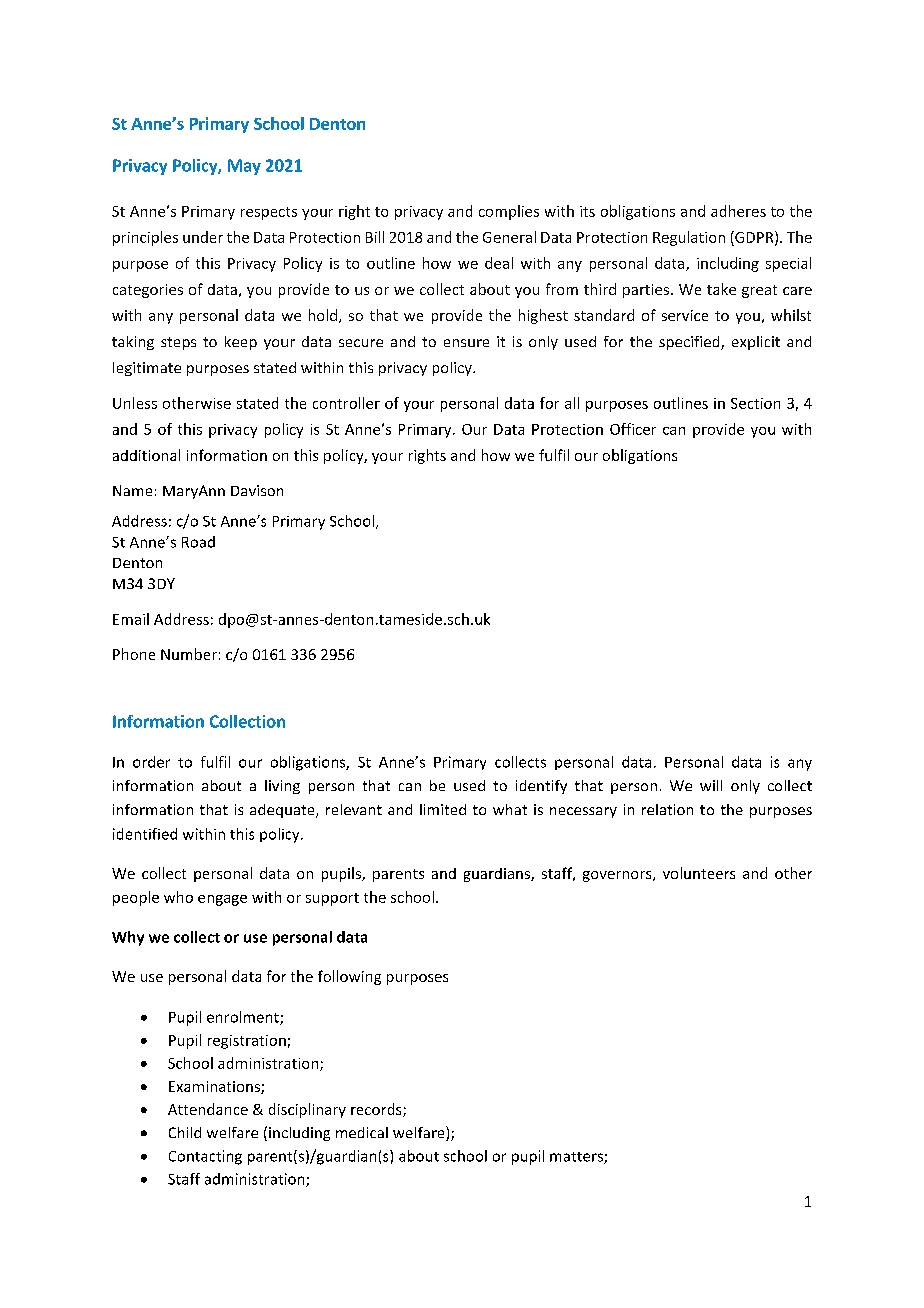  I want to click on Officer, so click(633, 429).
